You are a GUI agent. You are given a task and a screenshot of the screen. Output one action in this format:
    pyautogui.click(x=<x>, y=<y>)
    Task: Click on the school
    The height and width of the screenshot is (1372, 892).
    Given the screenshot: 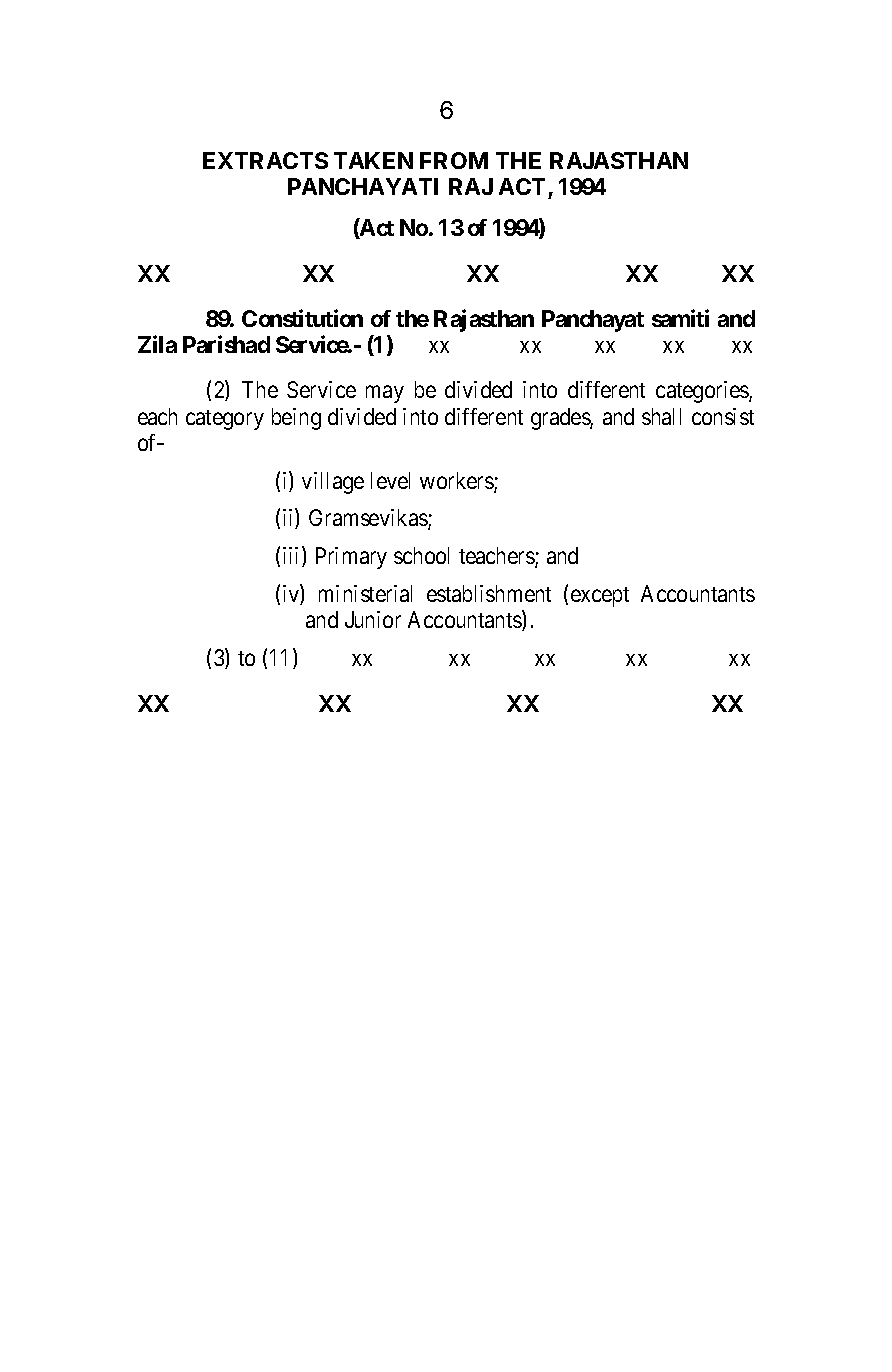 What is the action you would take?
    pyautogui.click(x=421, y=555)
